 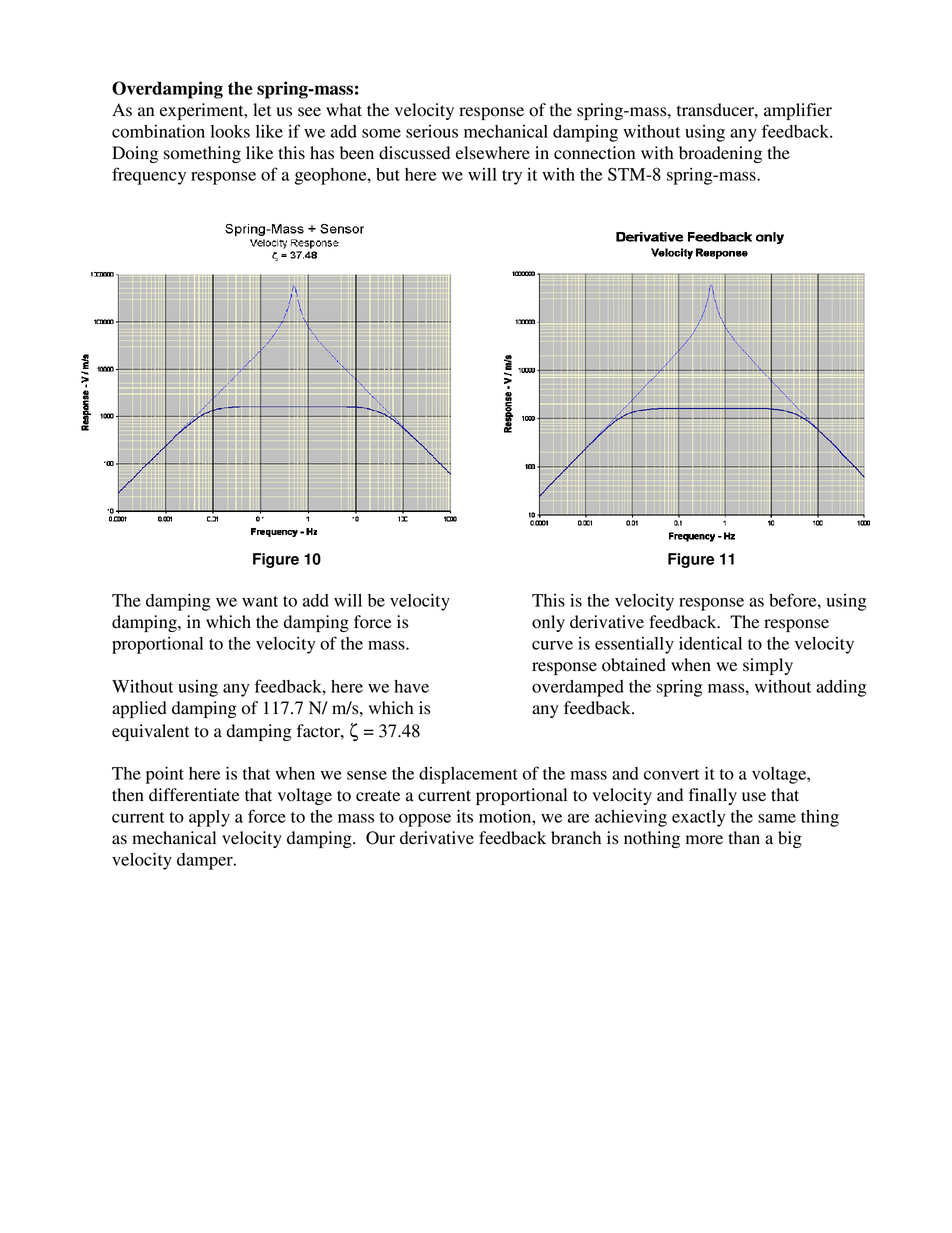 What do you see at coordinates (230, 131) in the image?
I see `looks` at bounding box center [230, 131].
